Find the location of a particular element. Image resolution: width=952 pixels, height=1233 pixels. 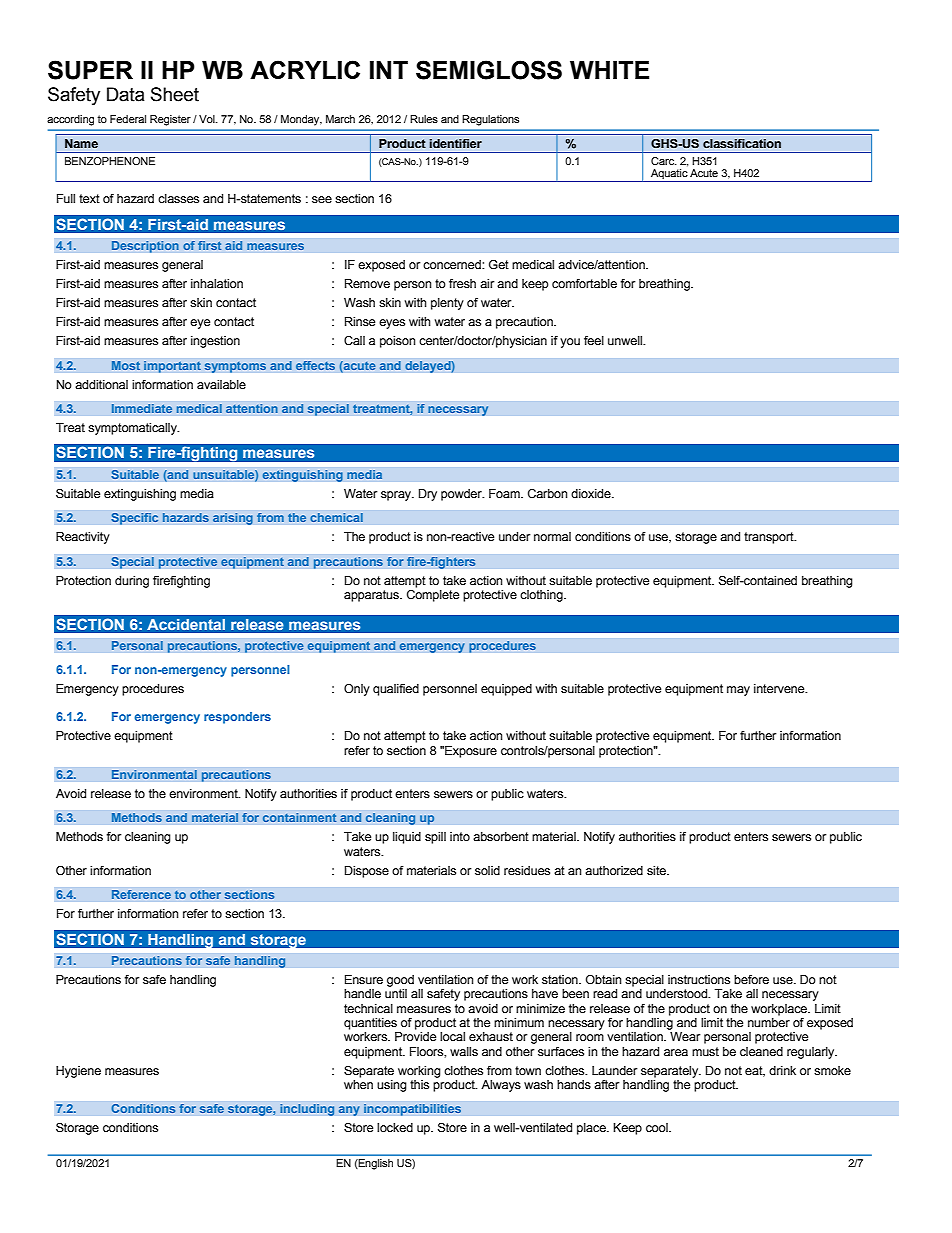

Sheet is located at coordinates (175, 94).
